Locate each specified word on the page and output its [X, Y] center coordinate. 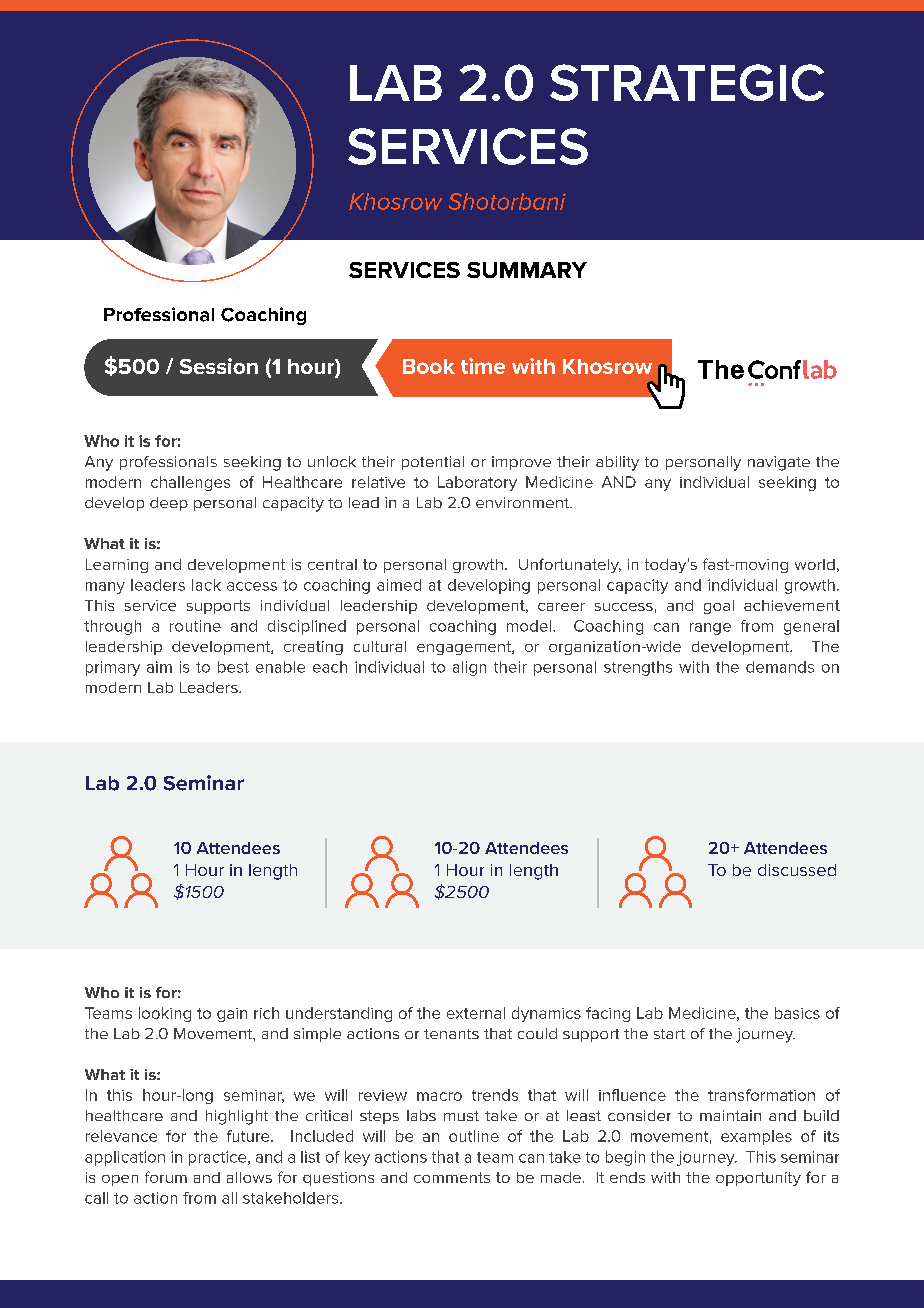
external [476, 1013]
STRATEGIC [687, 82]
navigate [779, 463]
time [483, 366]
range [710, 629]
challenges [190, 483]
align [469, 668]
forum [166, 1177]
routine [195, 626]
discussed [797, 870]
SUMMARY [527, 270]
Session [219, 366]
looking [165, 1014]
